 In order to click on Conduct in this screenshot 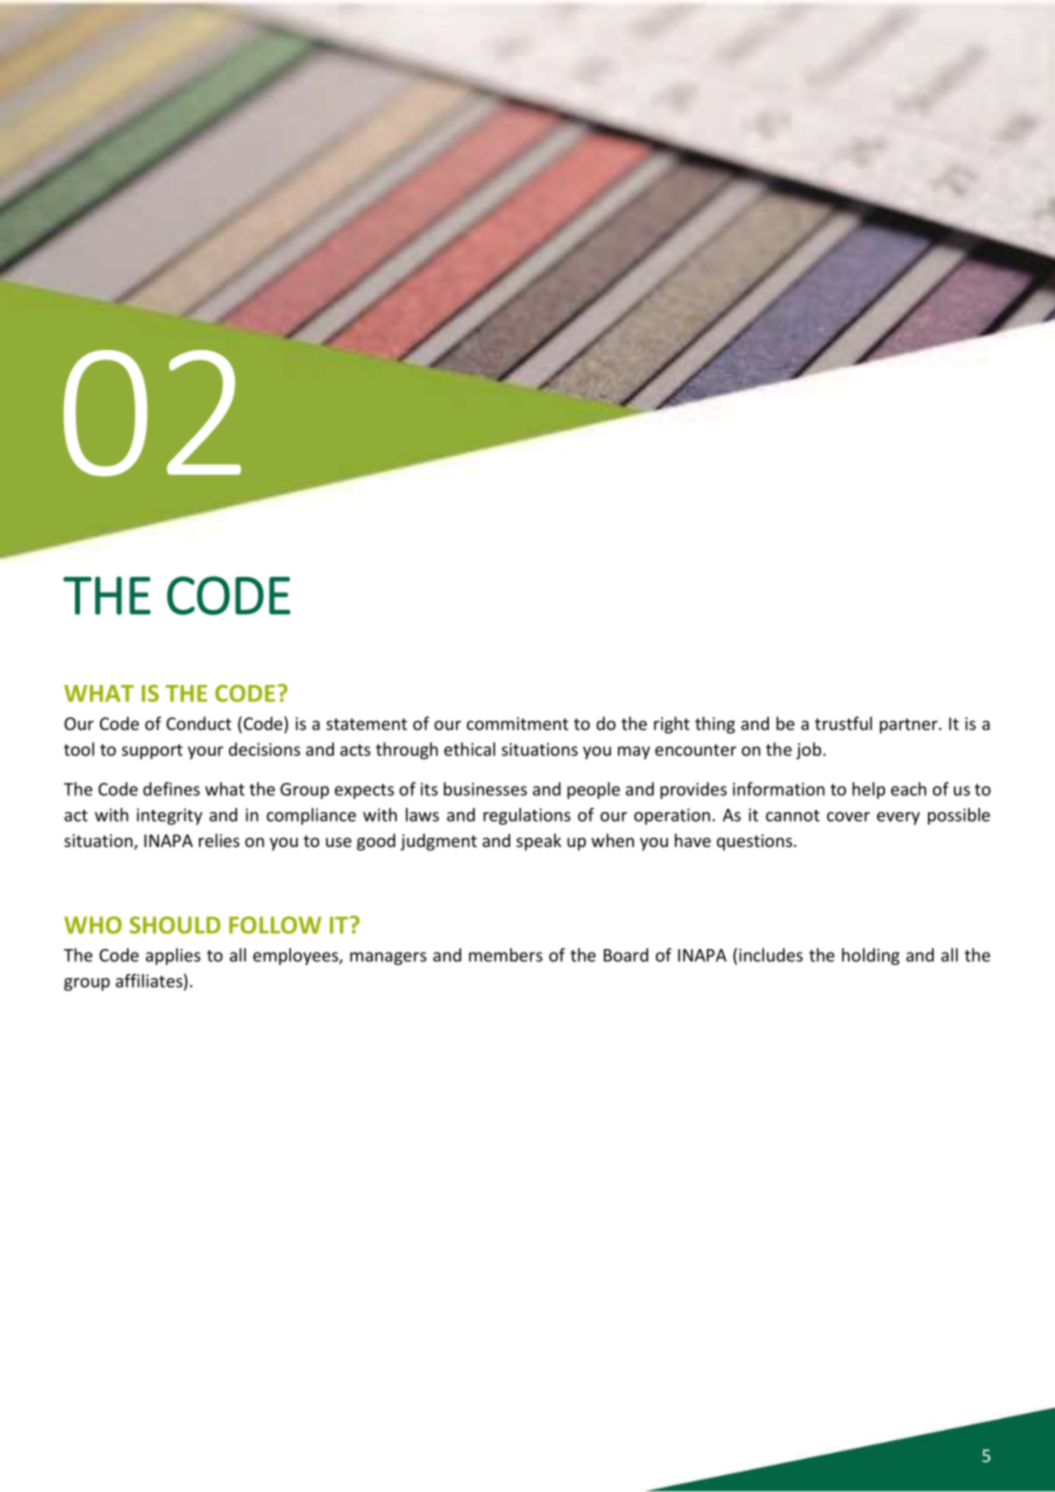, I will do `click(198, 723)`.
